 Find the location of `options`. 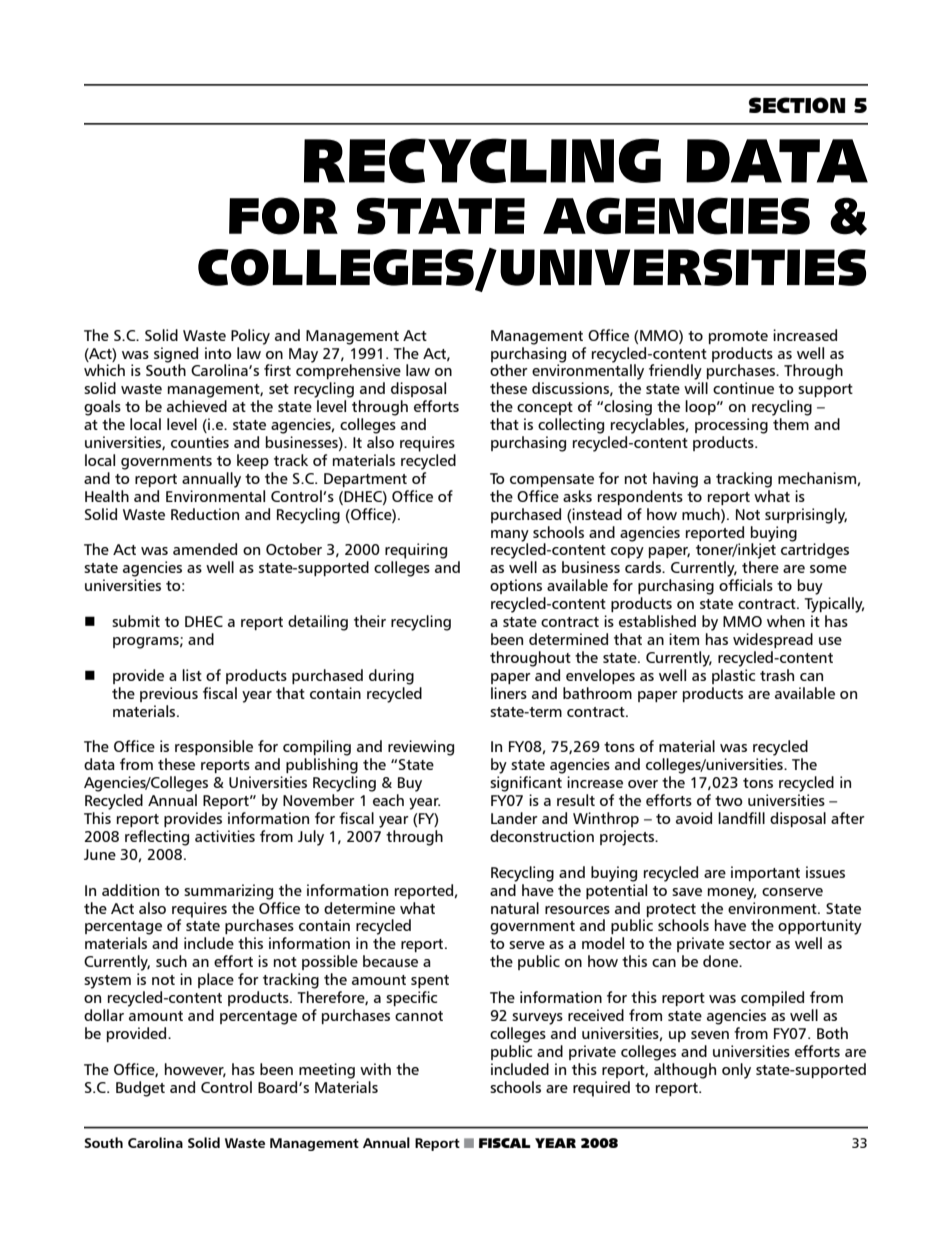

options is located at coordinates (516, 586).
